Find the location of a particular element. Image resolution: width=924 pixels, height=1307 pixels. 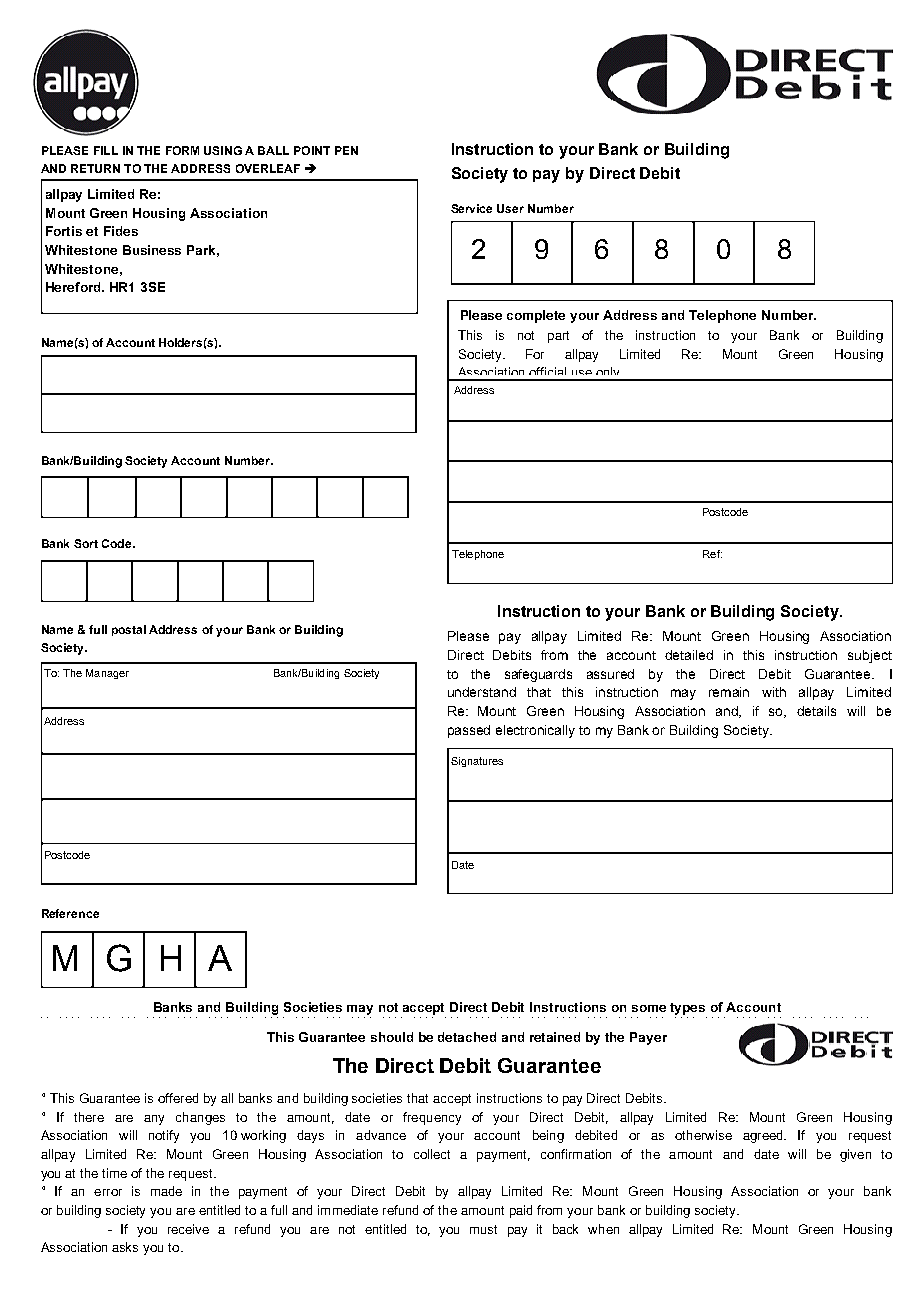

must is located at coordinates (483, 1229).
